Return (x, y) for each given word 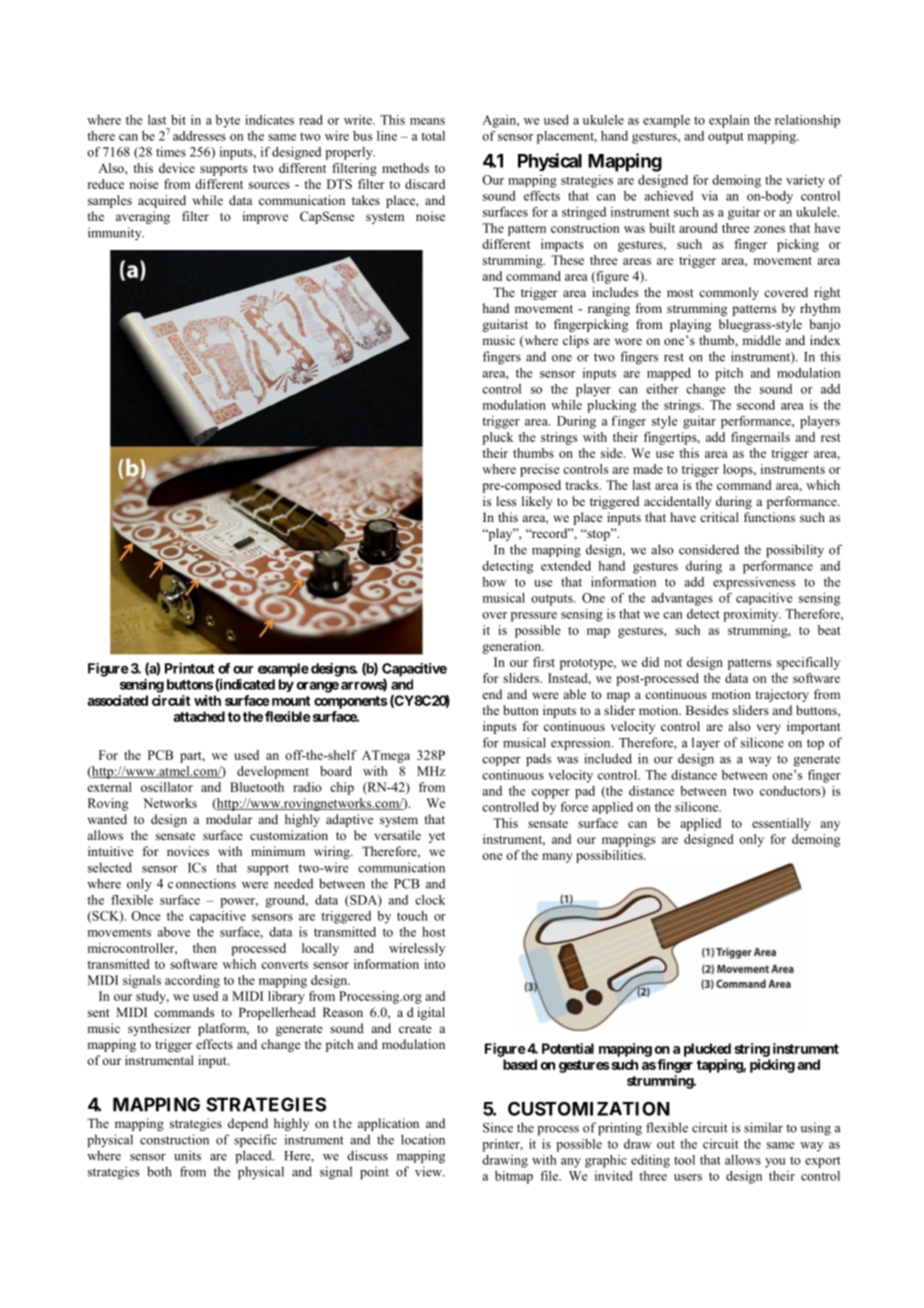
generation (513, 647)
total (433, 136)
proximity (752, 615)
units (187, 1155)
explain (729, 121)
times (171, 152)
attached (199, 716)
